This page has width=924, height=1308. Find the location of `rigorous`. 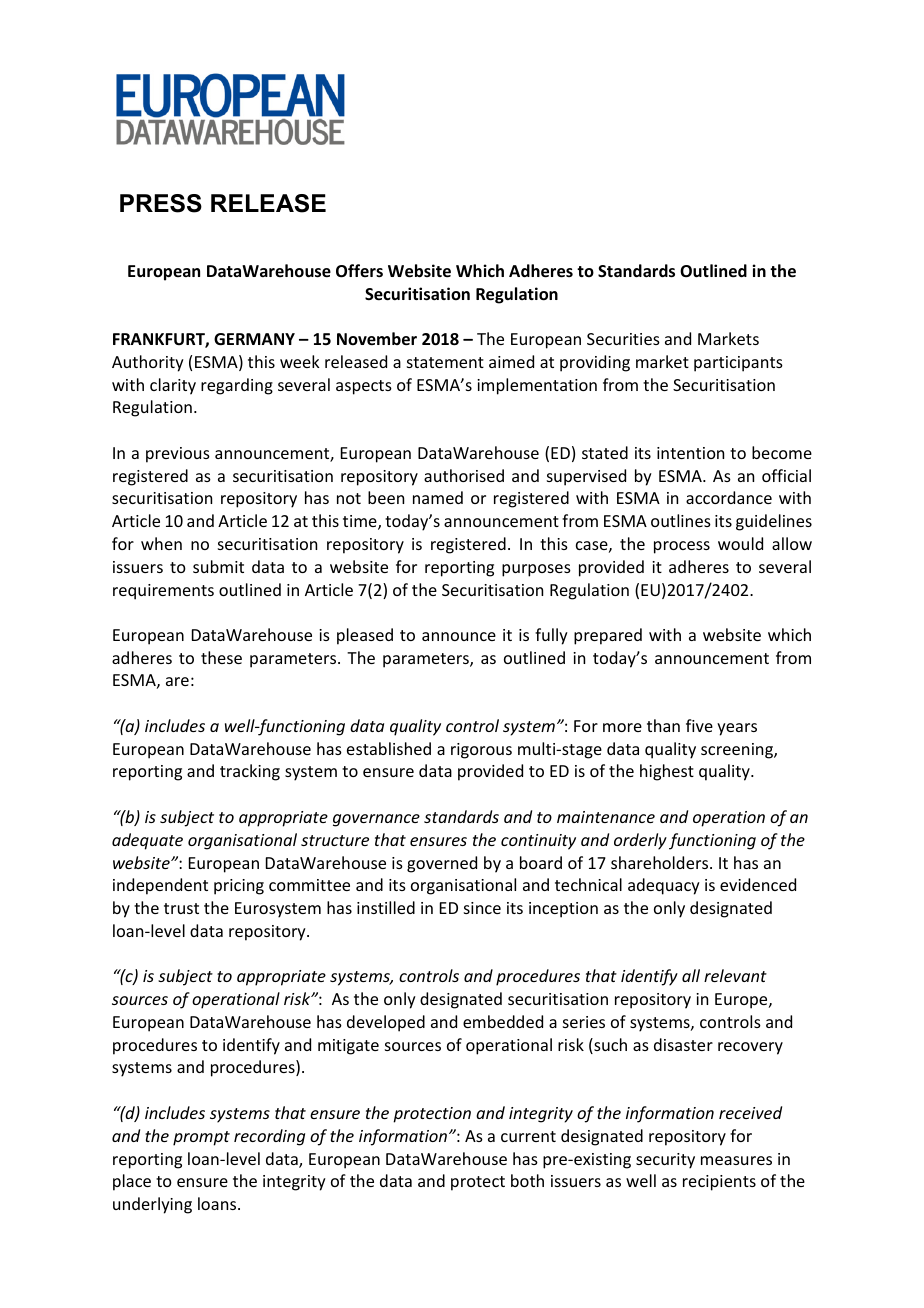

rigorous is located at coordinates (481, 751).
